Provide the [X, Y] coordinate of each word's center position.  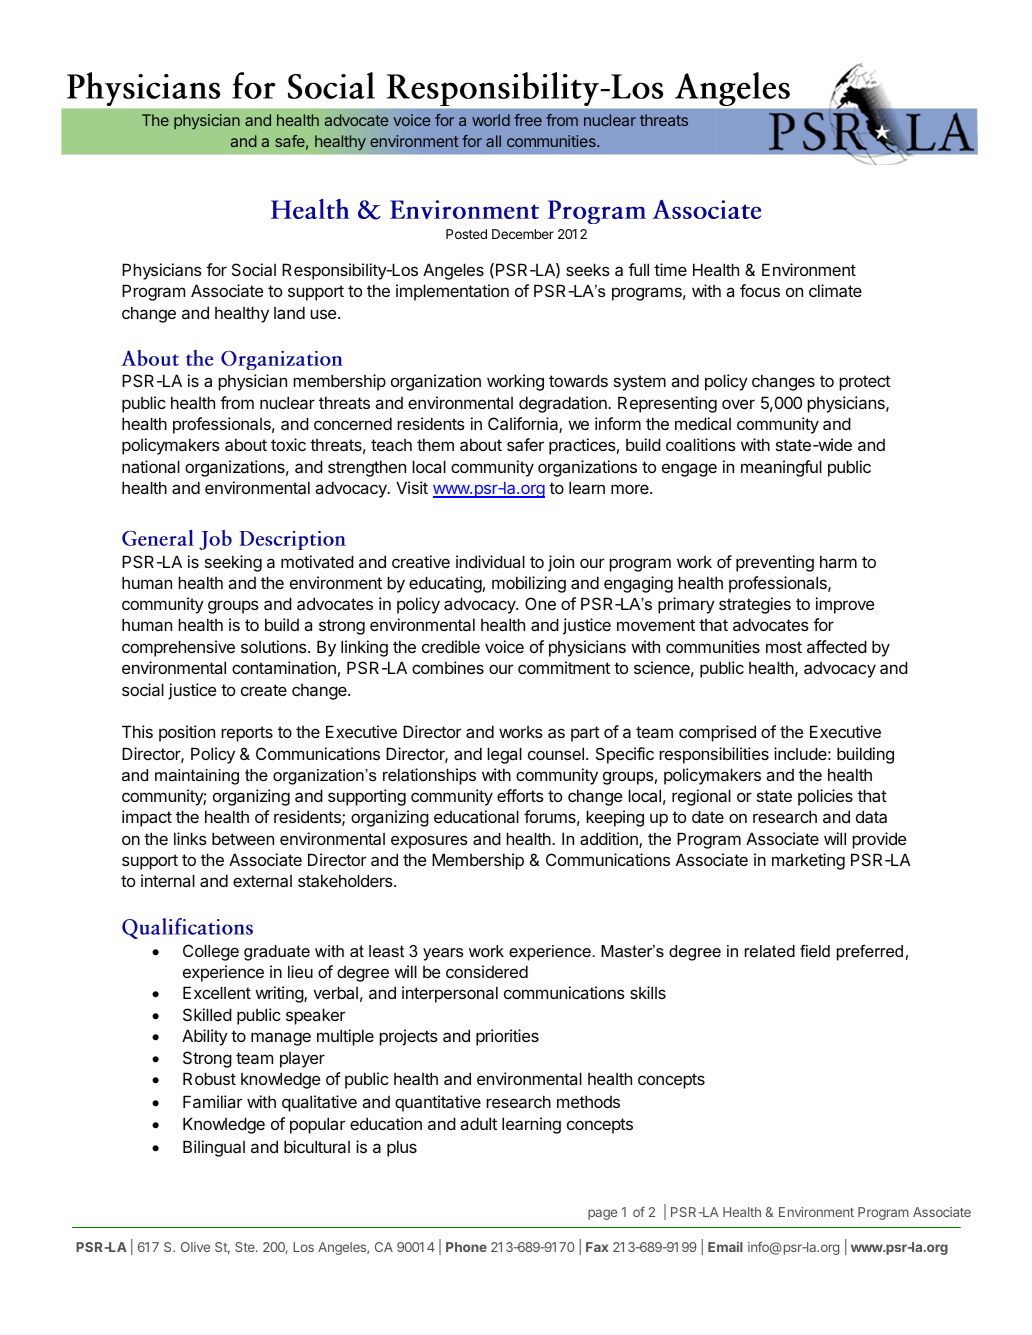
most [784, 647]
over [738, 404]
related [770, 951]
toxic [288, 444]
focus [760, 290]
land [289, 312]
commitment [564, 667]
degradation [564, 404]
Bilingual [214, 1148]
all [493, 141]
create [264, 690]
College [211, 952]
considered [487, 971]
